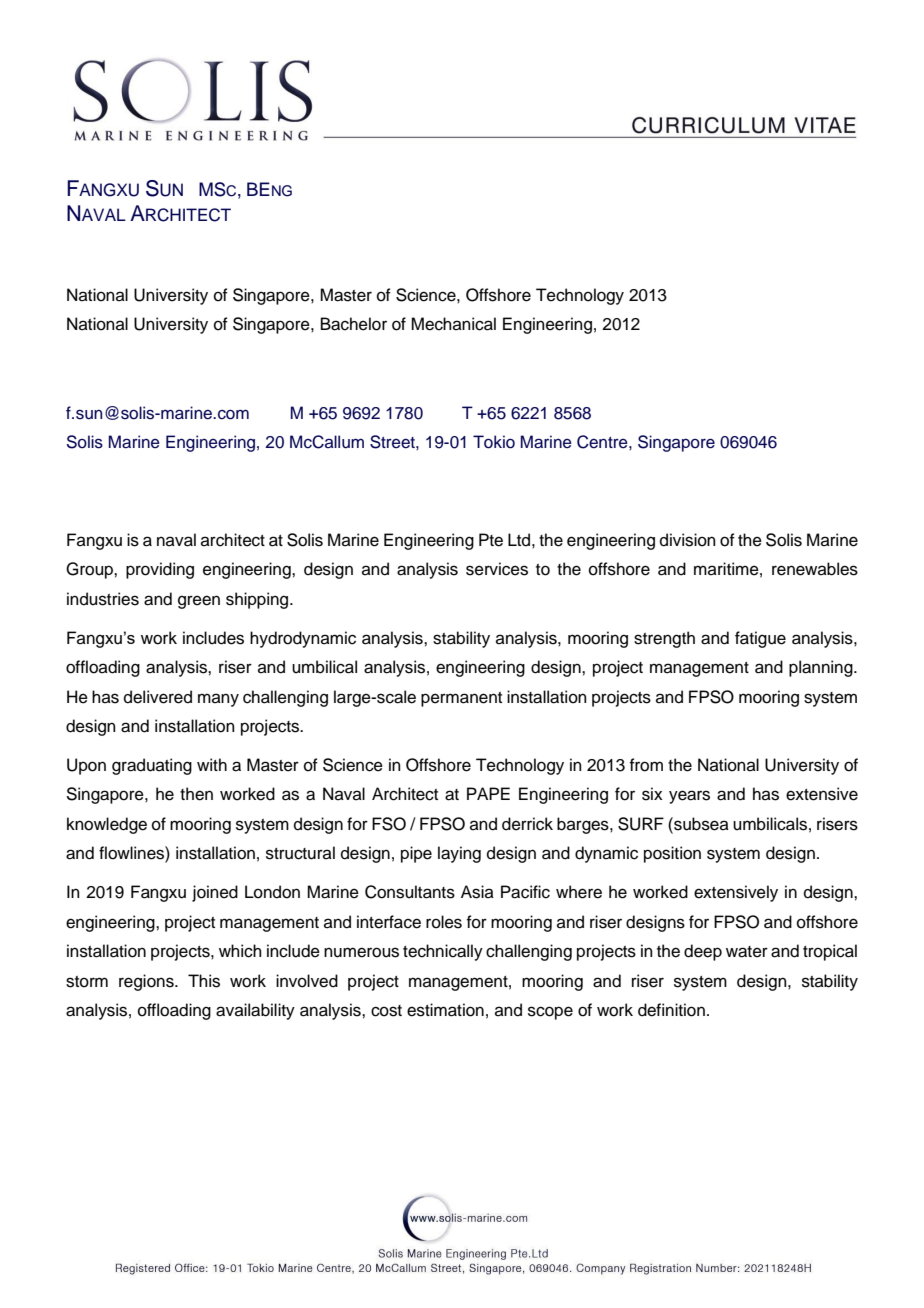 This image has height=1308, width=924. Describe the element at coordinates (453, 324) in the image. I see `Mechanical` at that location.
